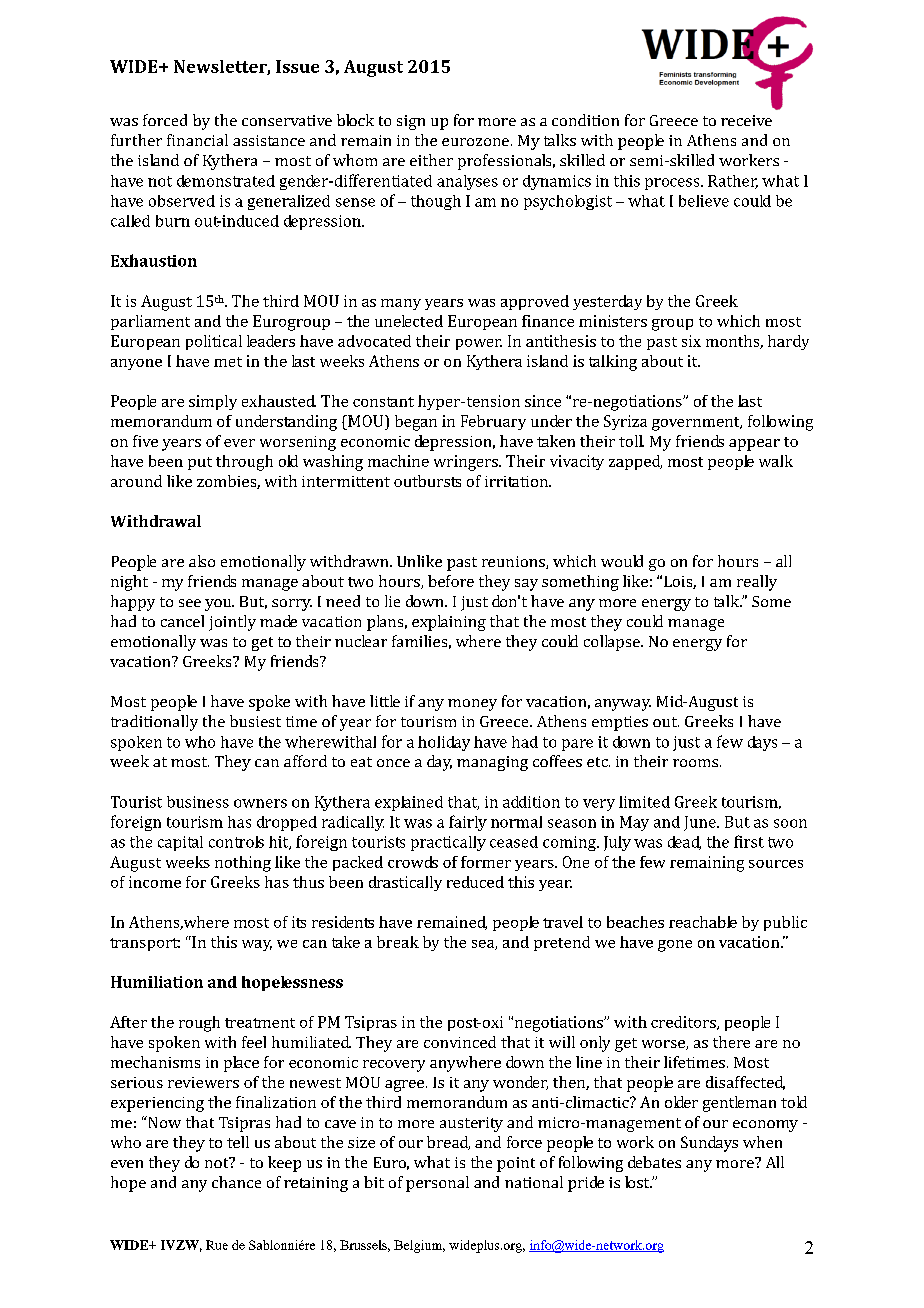 This page has width=924, height=1308. What do you see at coordinates (757, 583) in the page?
I see `really` at bounding box center [757, 583].
